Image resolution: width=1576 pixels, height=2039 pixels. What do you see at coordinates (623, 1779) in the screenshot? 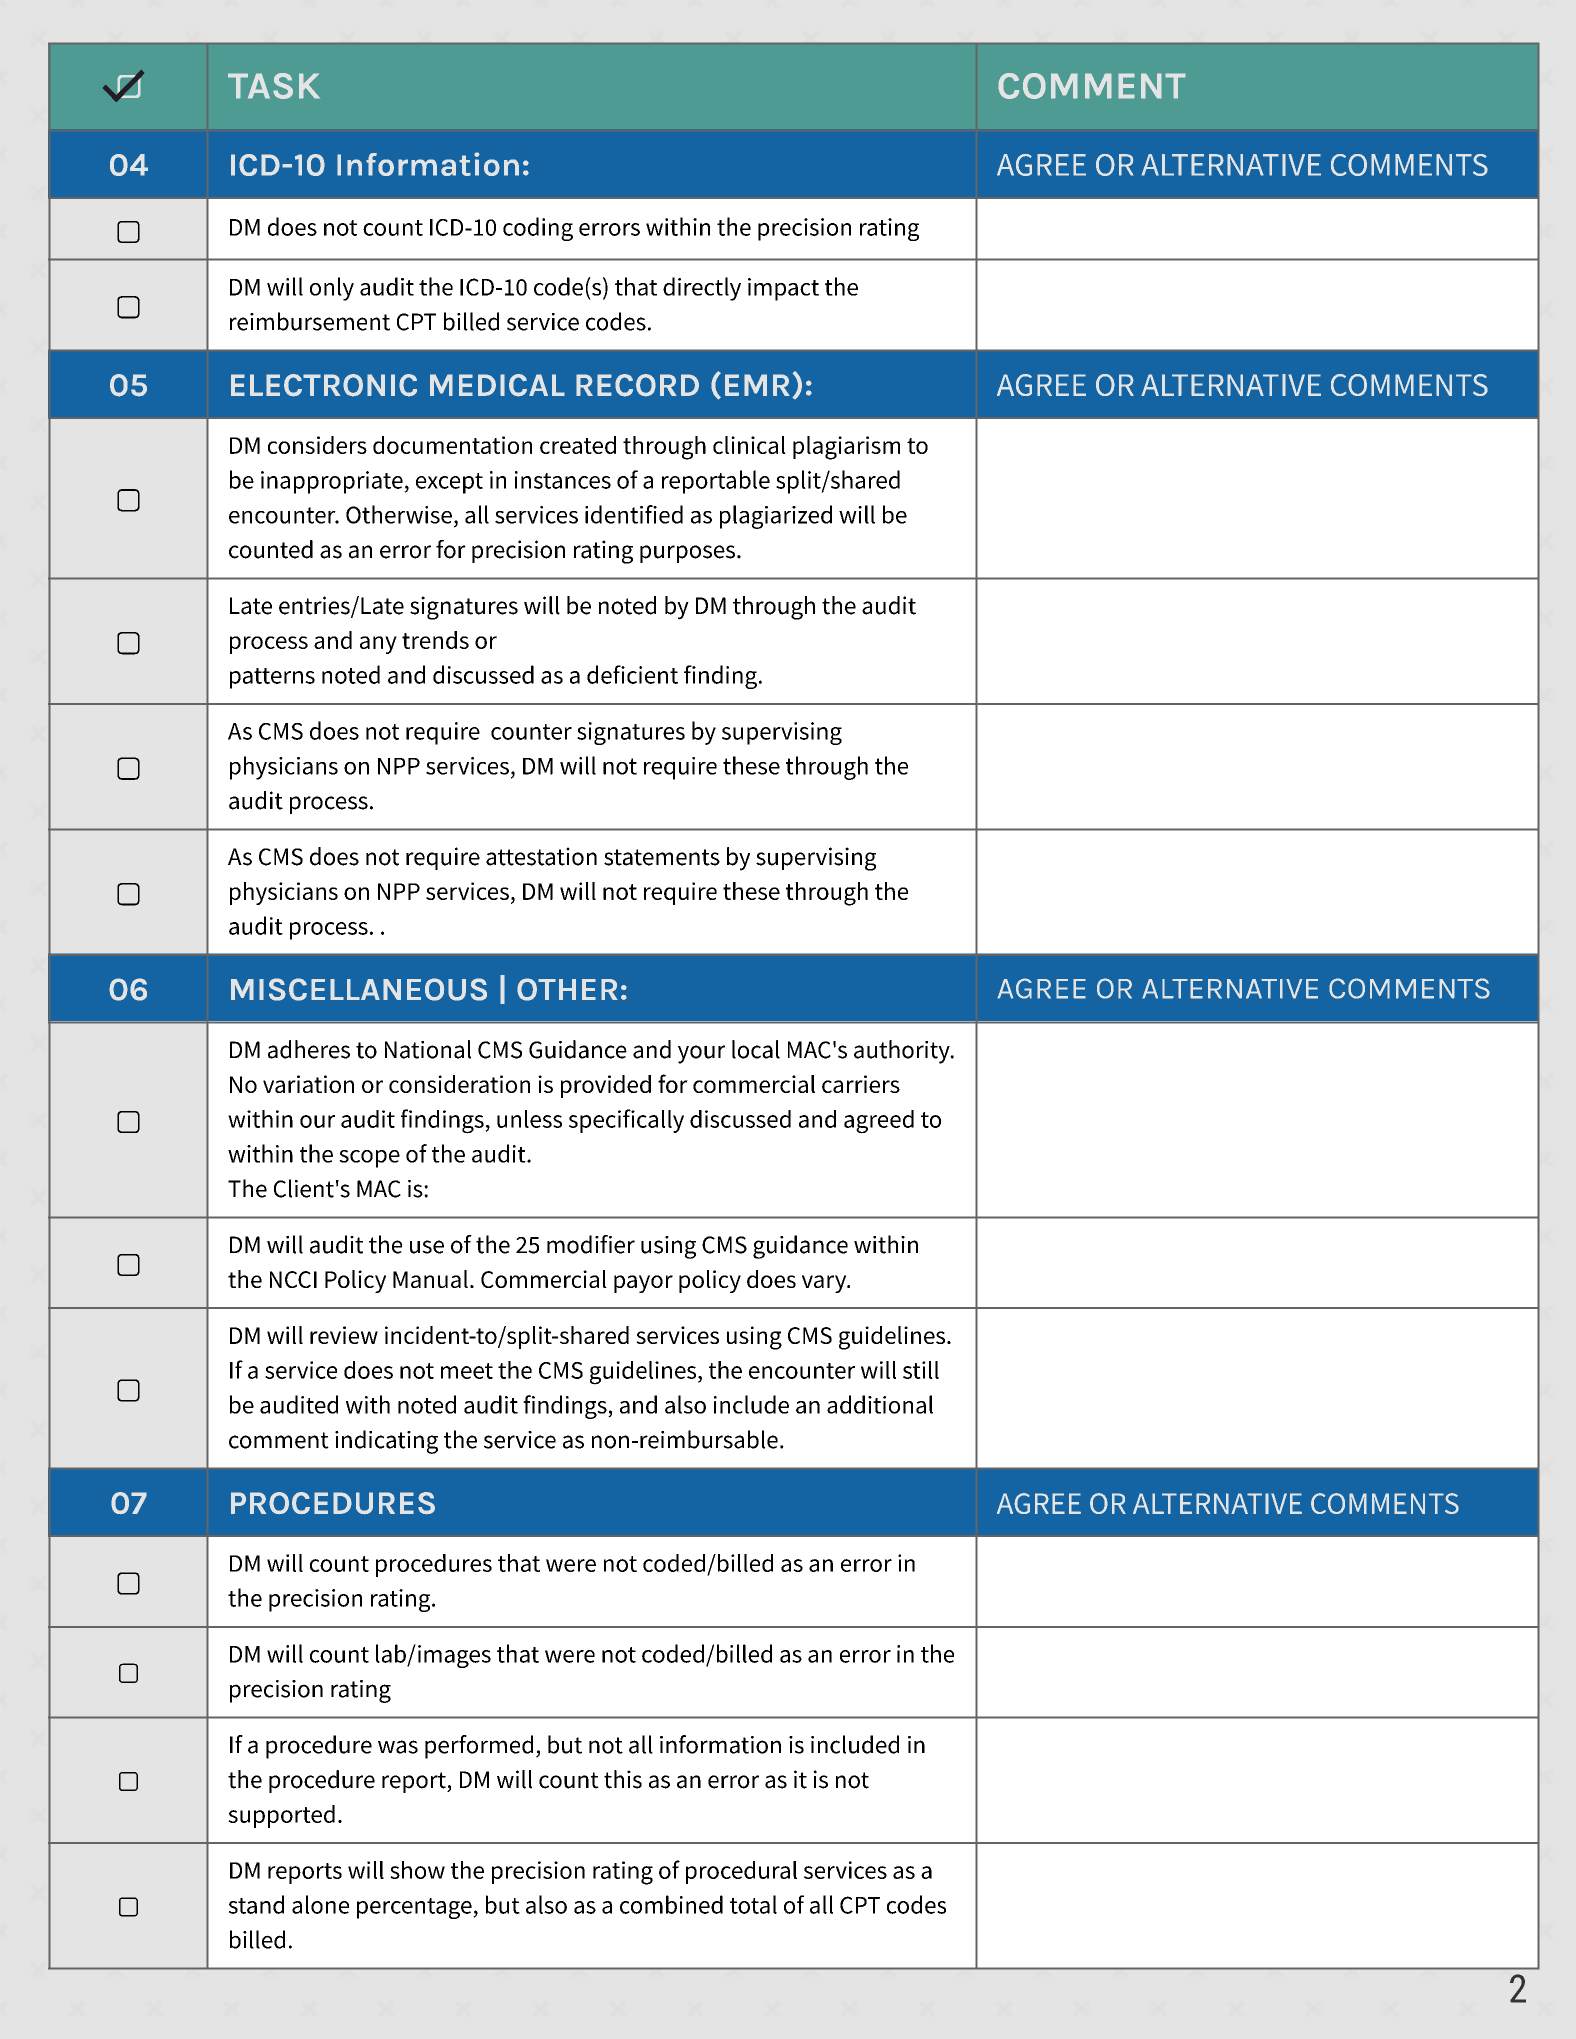
I see `this` at bounding box center [623, 1779].
